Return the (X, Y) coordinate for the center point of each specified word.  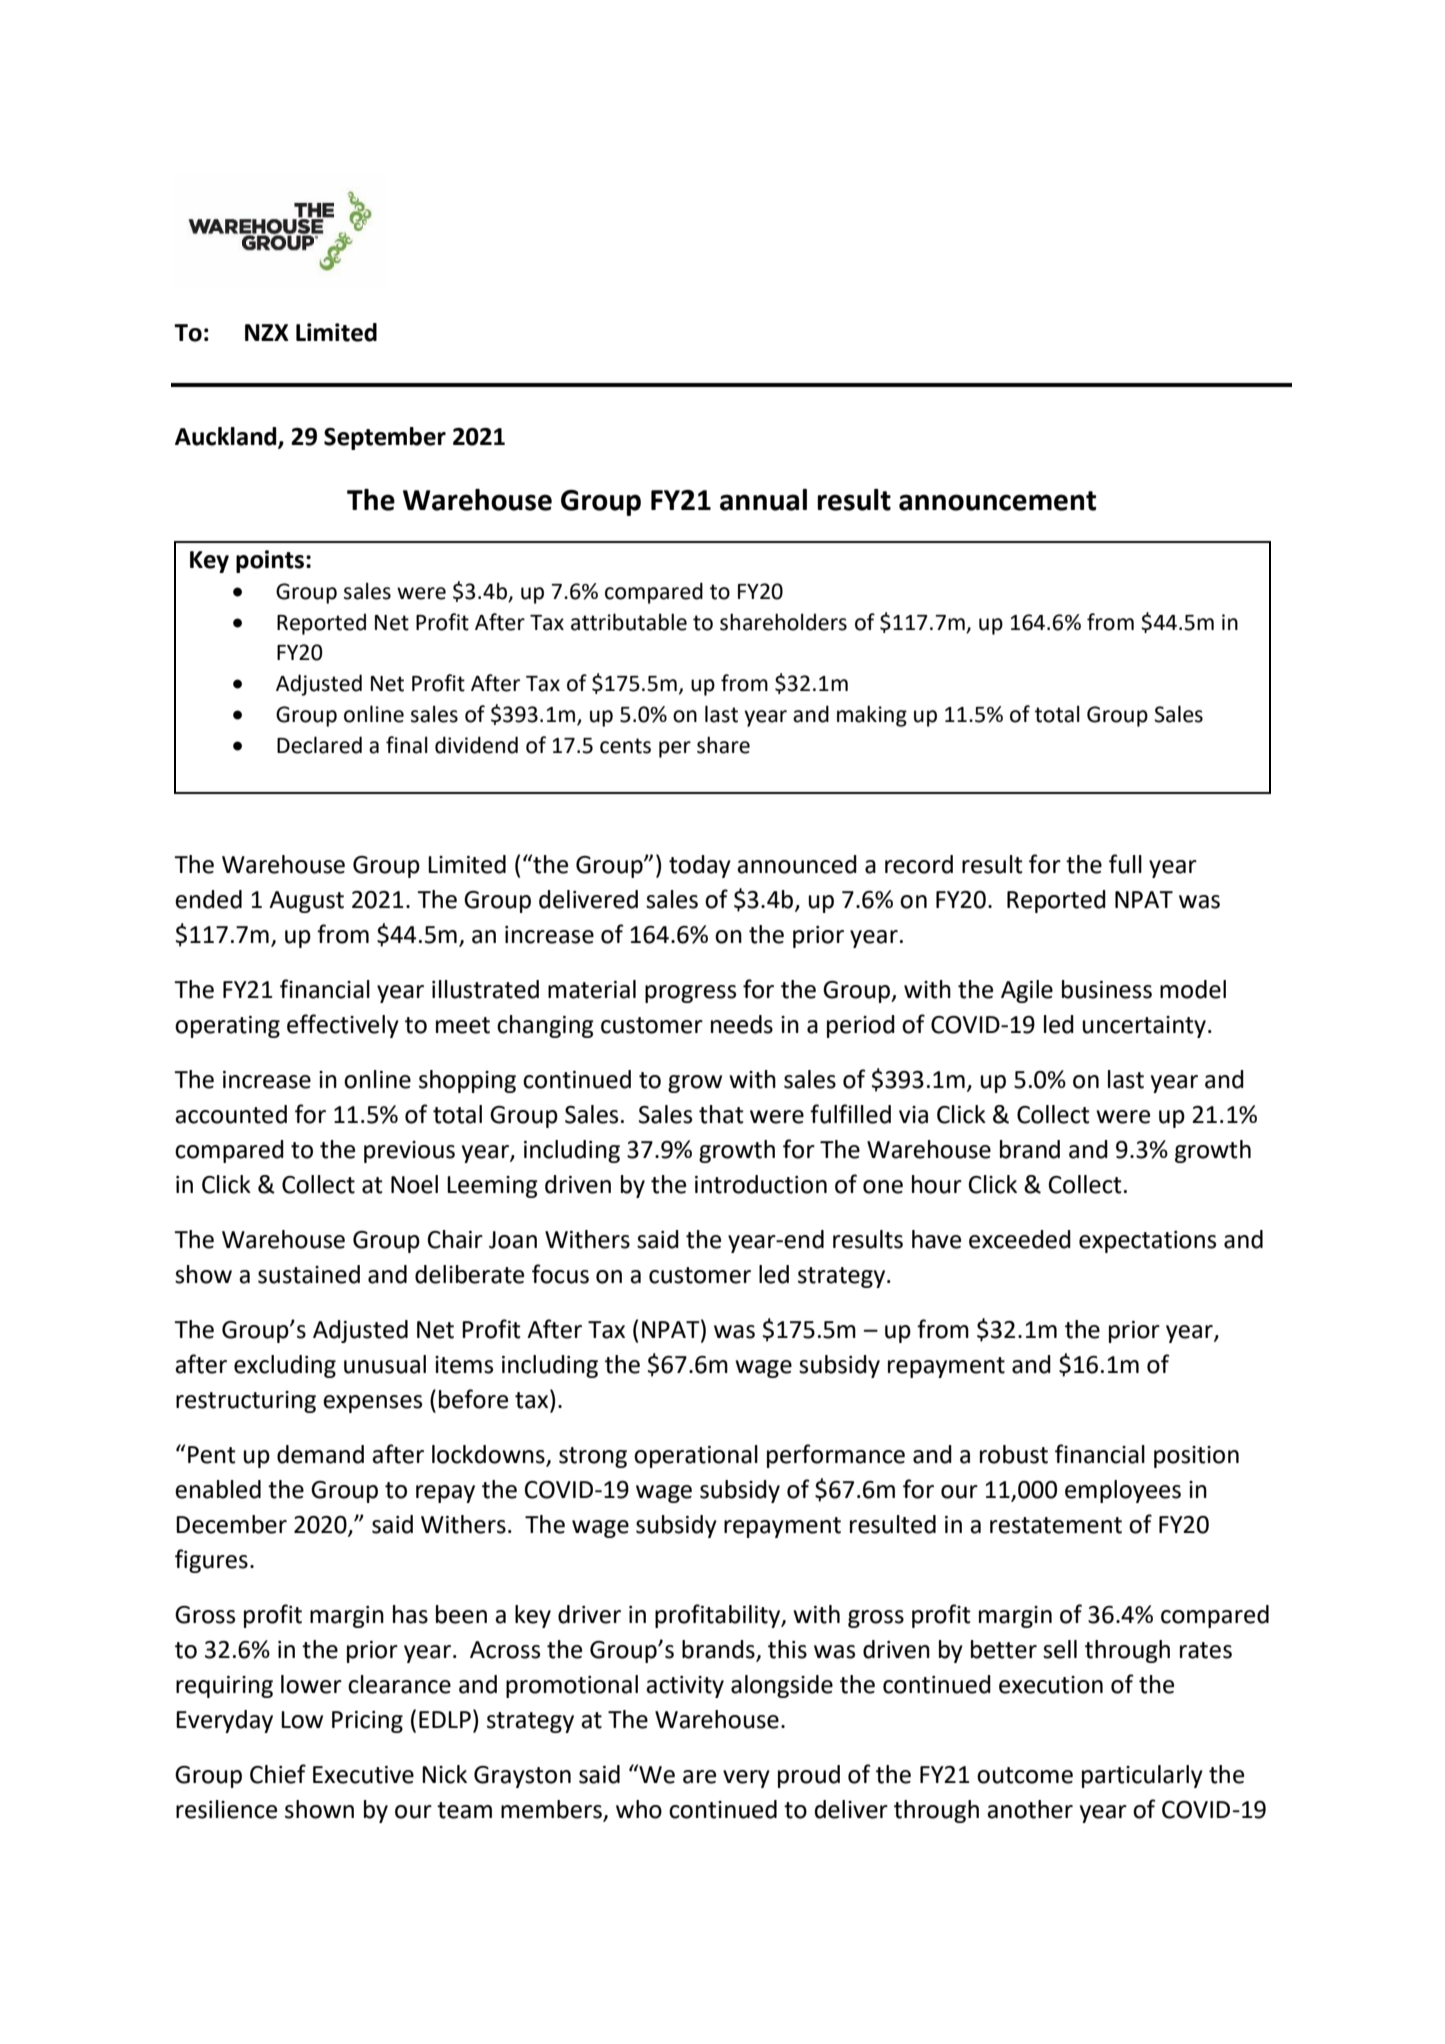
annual (763, 500)
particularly (1142, 1776)
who (639, 1809)
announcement (997, 501)
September (385, 438)
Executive (363, 1775)
